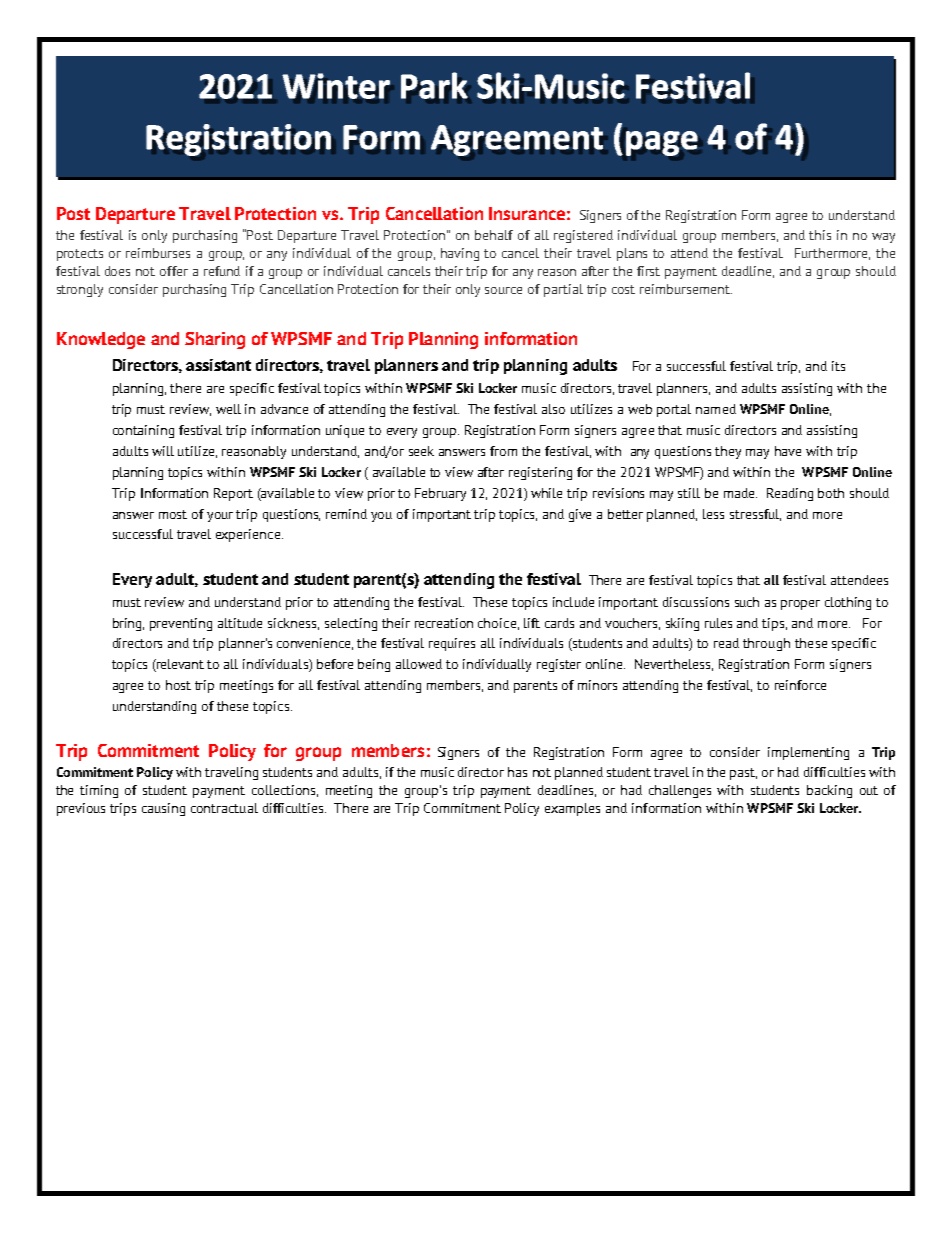 This screenshot has height=1233, width=952. Describe the element at coordinates (755, 515) in the screenshot. I see `stressful` at that location.
